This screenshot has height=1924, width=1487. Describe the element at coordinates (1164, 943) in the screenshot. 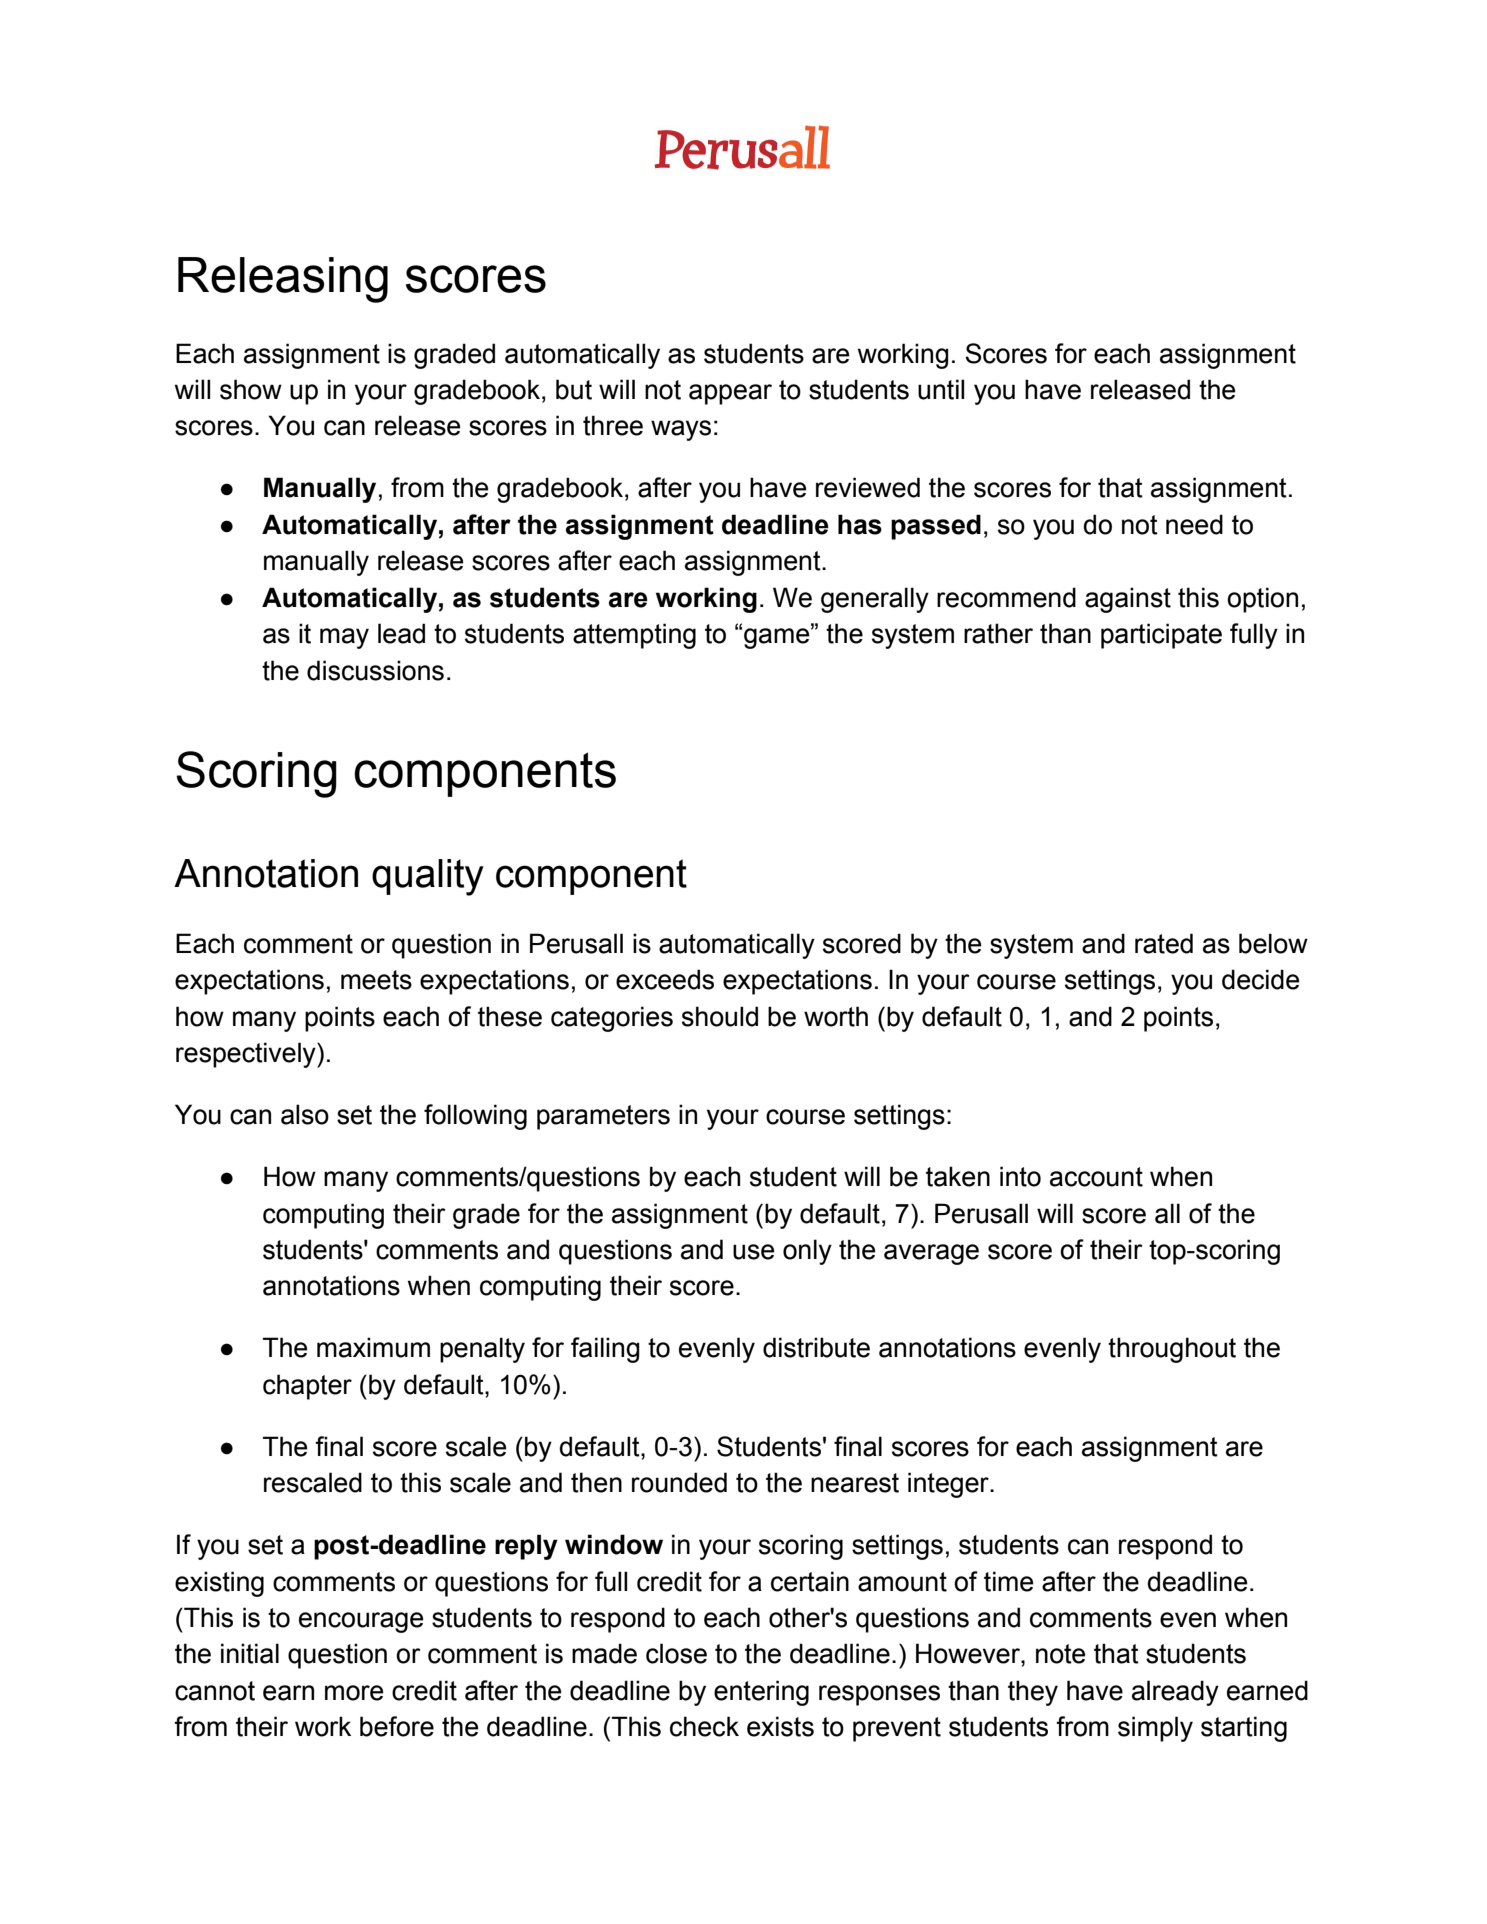

I see `rated` at that location.
